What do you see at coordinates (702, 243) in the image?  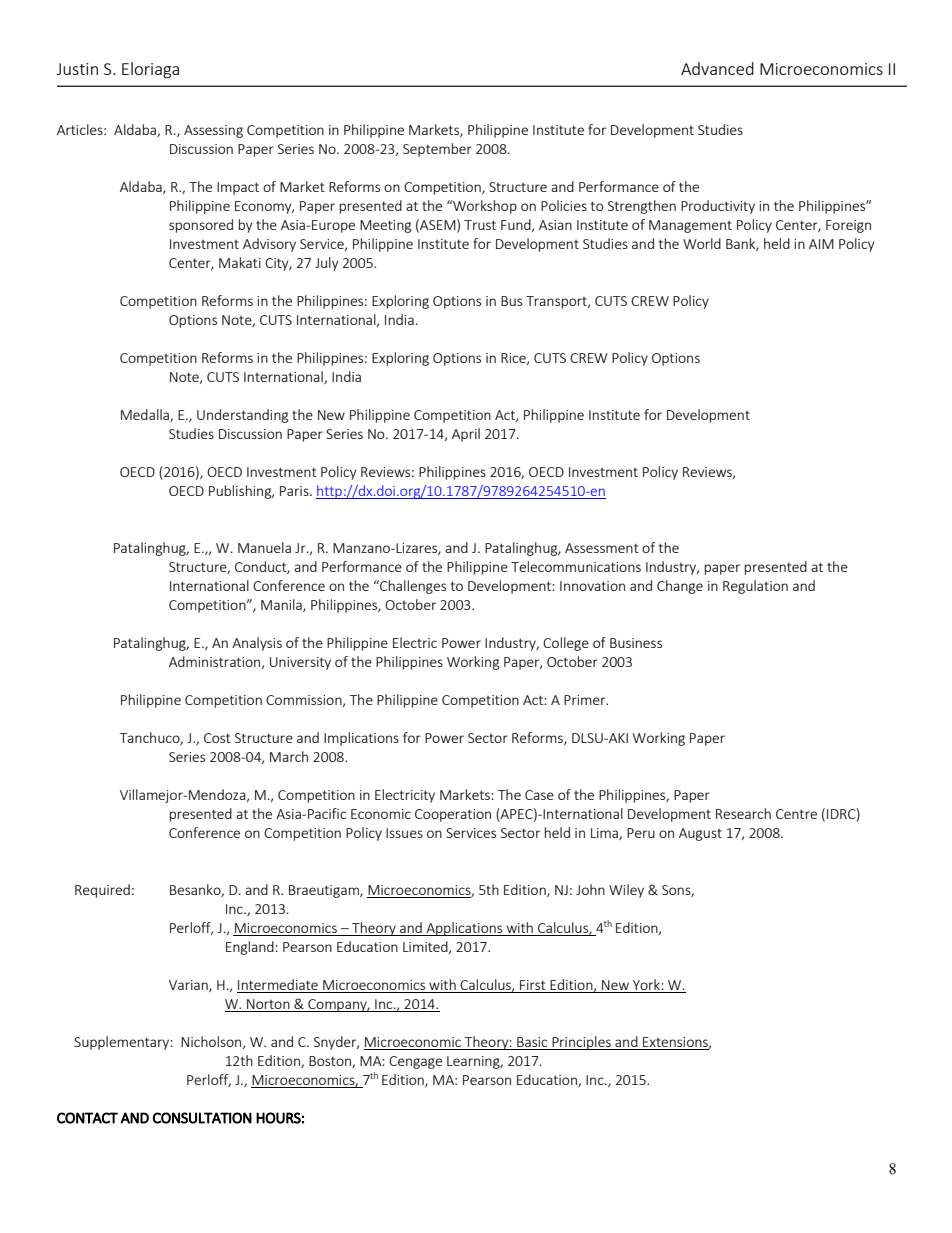 I see `World` at bounding box center [702, 243].
